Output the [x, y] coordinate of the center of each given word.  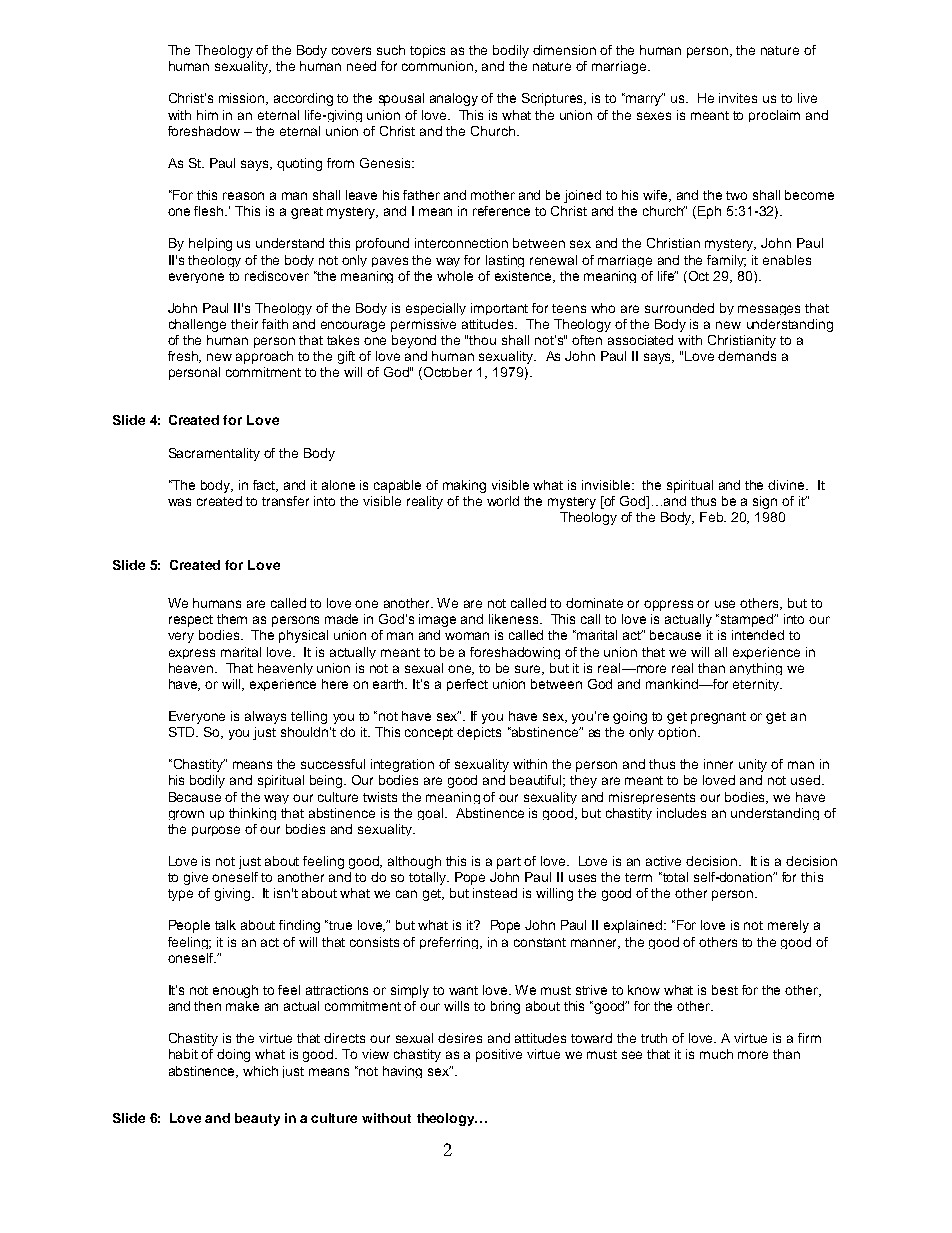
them [232, 619]
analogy [454, 99]
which [260, 1071]
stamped [748, 620]
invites [738, 98]
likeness [515, 619]
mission [243, 99]
